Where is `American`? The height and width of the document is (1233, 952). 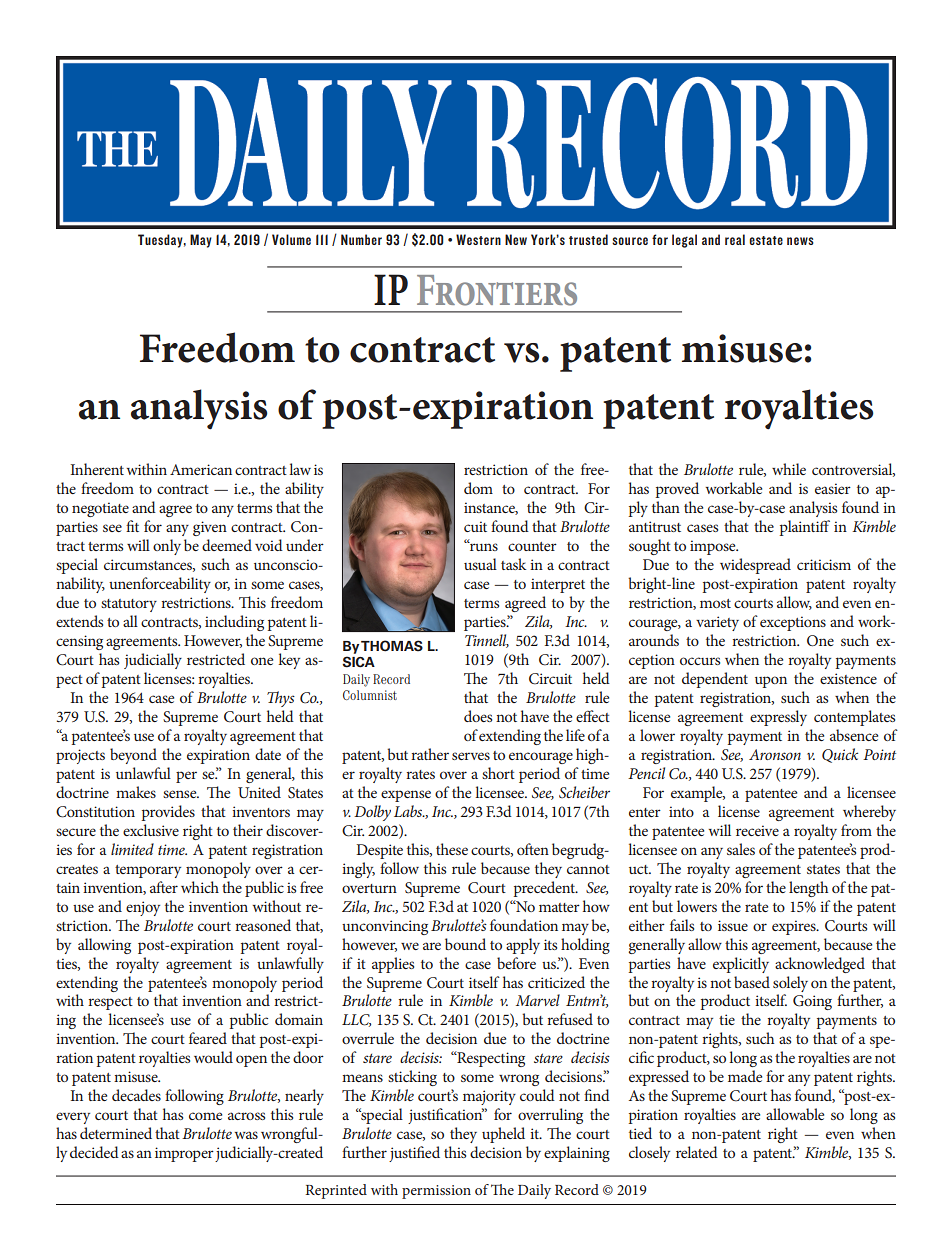 American is located at coordinates (201, 469).
